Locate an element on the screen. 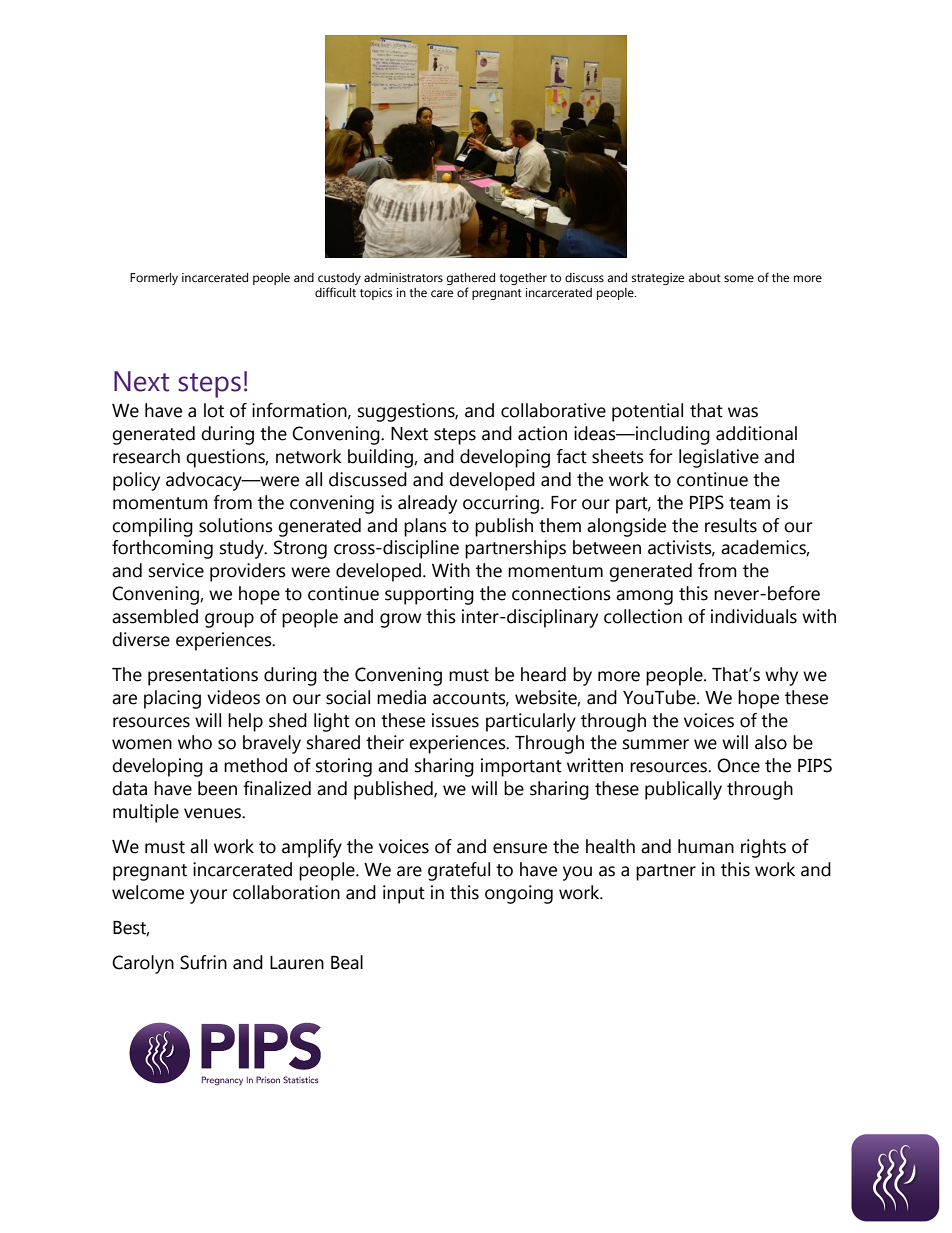  about is located at coordinates (704, 278).
